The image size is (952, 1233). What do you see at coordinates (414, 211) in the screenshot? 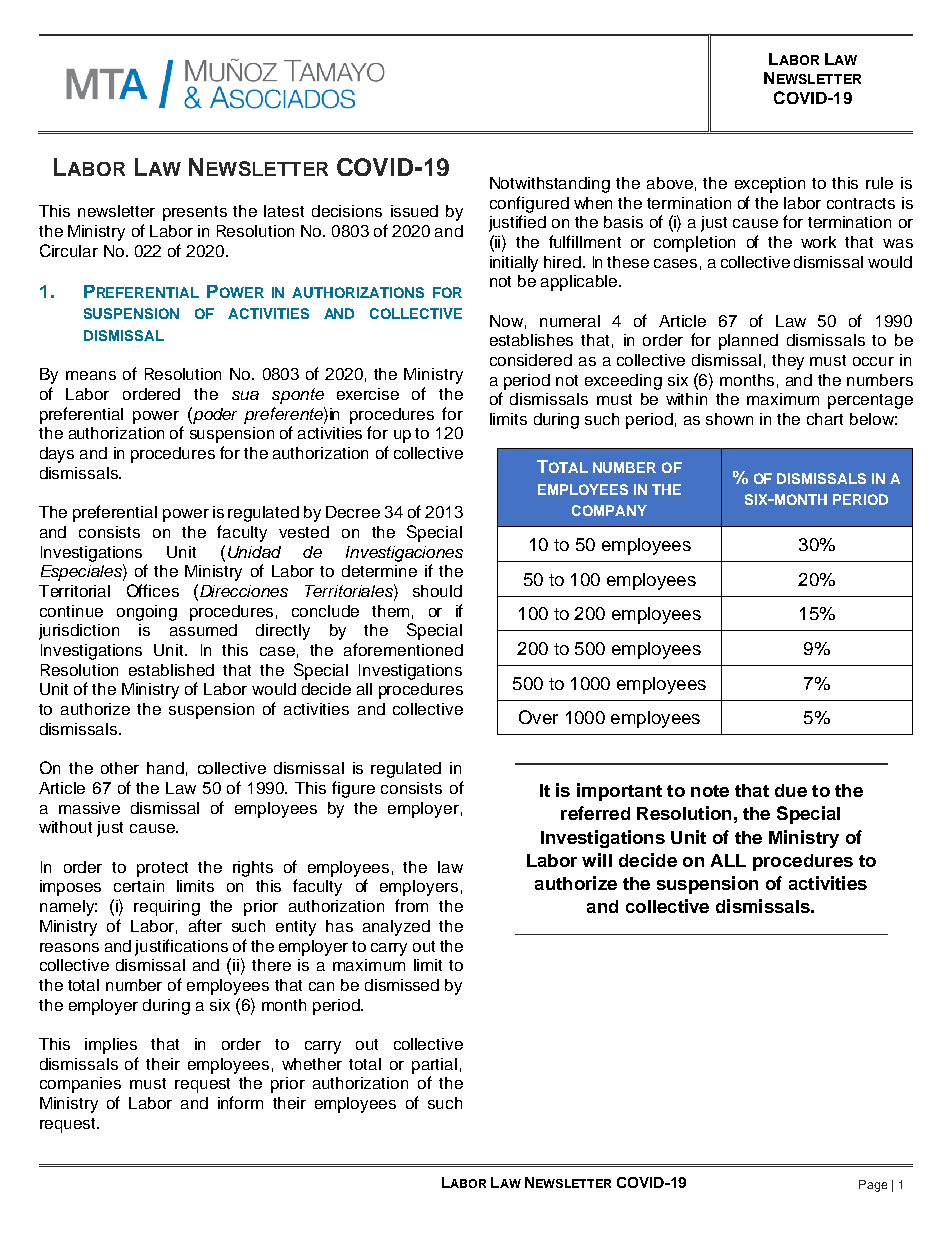
I see `issued` at bounding box center [414, 211].
